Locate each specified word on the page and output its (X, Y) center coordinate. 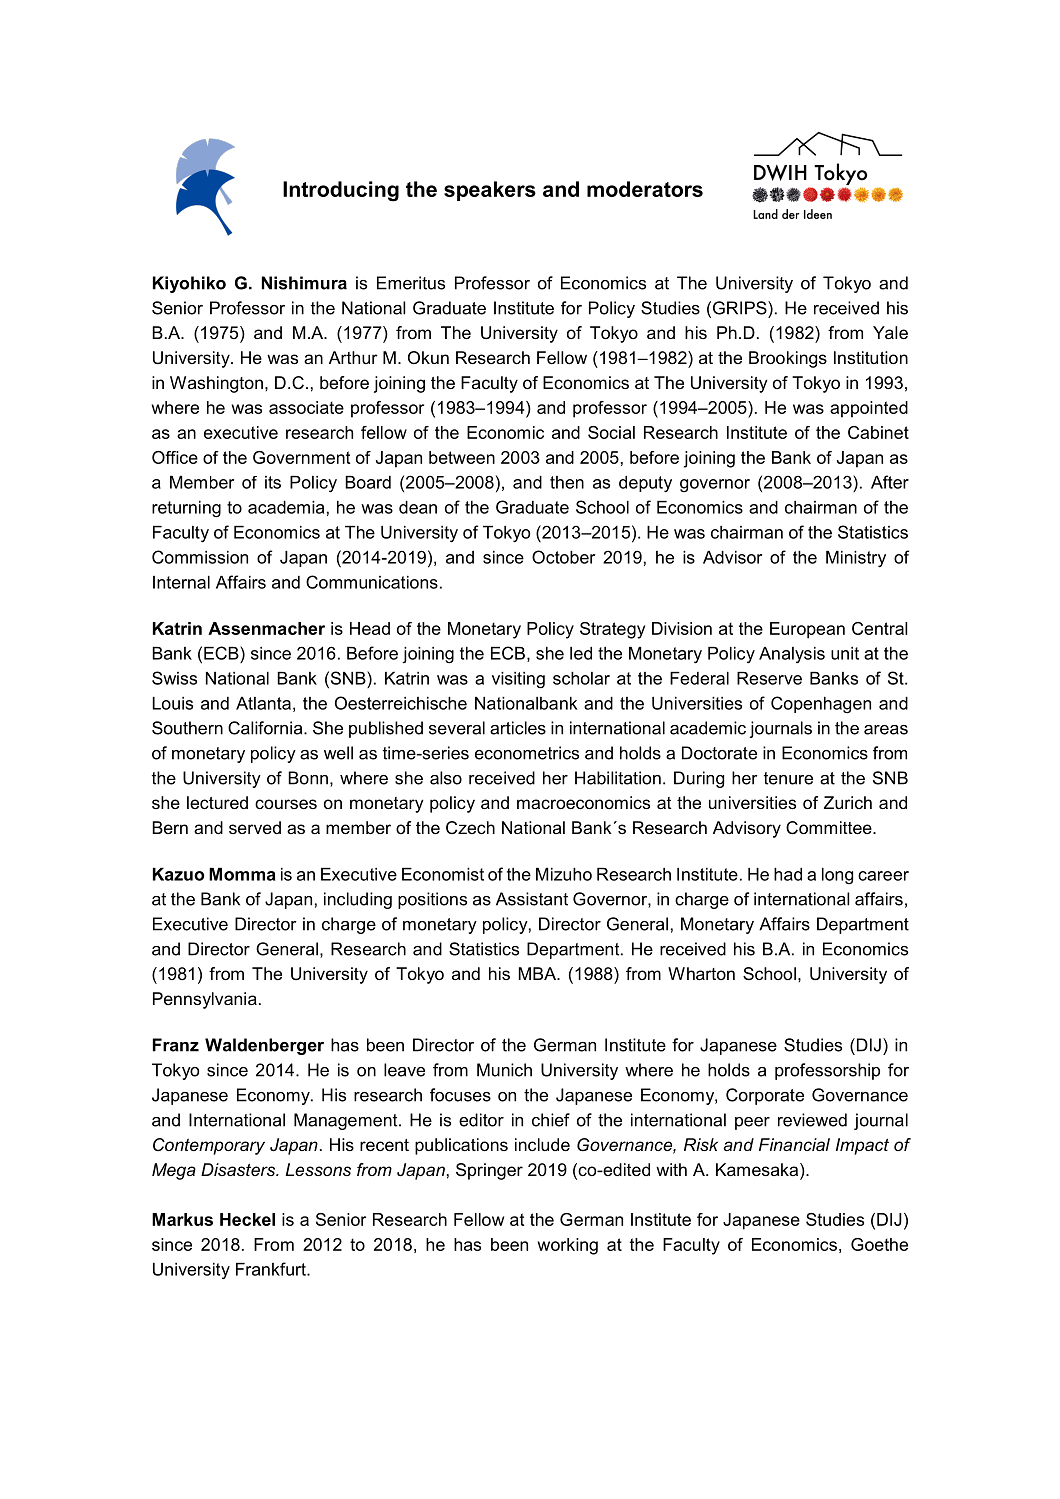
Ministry (856, 559)
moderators (645, 189)
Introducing (341, 191)
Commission (200, 557)
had (788, 874)
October (563, 557)
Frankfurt (272, 1269)
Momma (242, 874)
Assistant (532, 899)
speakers (490, 191)
